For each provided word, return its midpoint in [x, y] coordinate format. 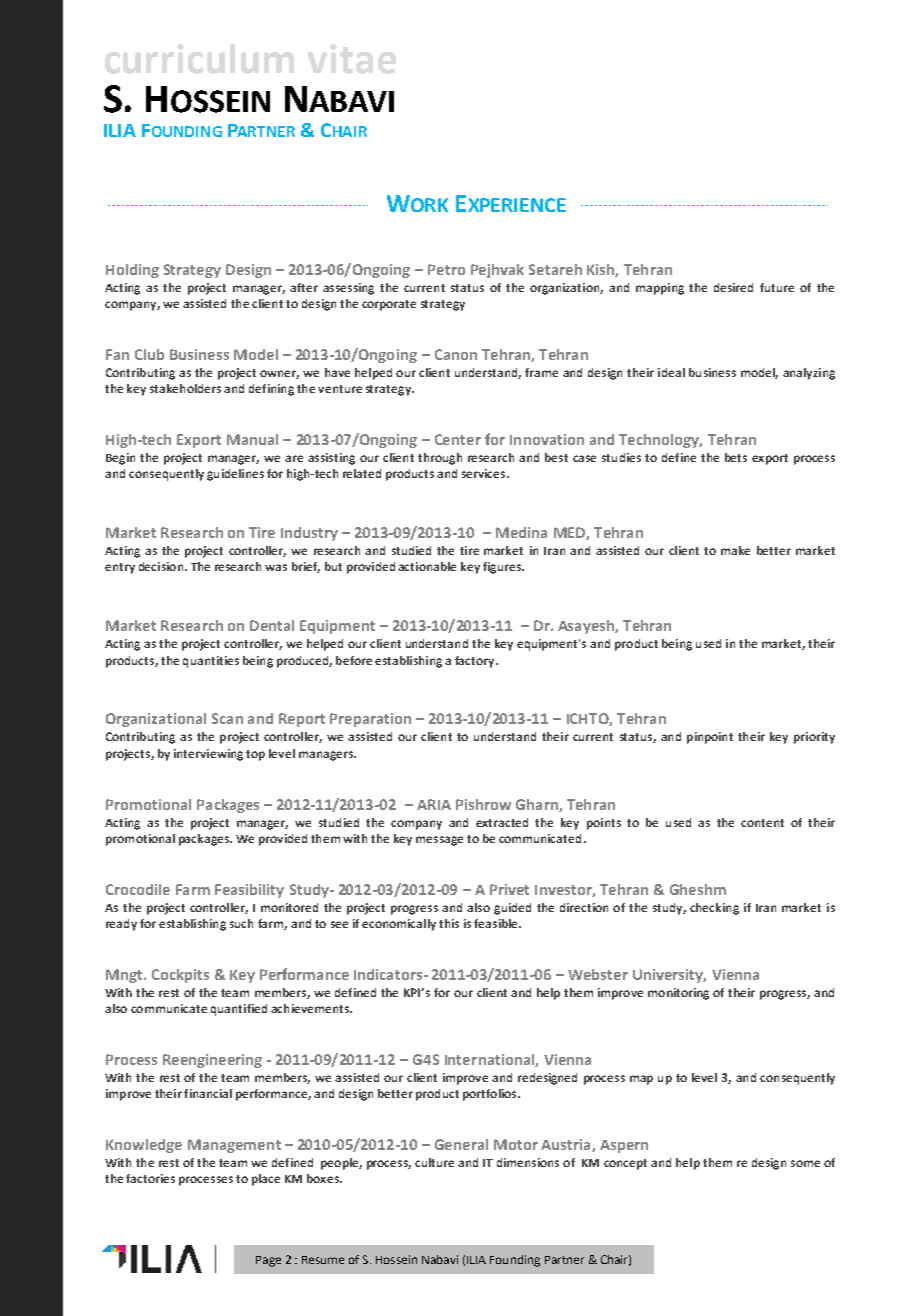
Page [268, 1261]
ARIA [434, 804]
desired [733, 287]
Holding [132, 271]
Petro [446, 269]
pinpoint [710, 738]
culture [434, 1162]
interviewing [208, 755]
